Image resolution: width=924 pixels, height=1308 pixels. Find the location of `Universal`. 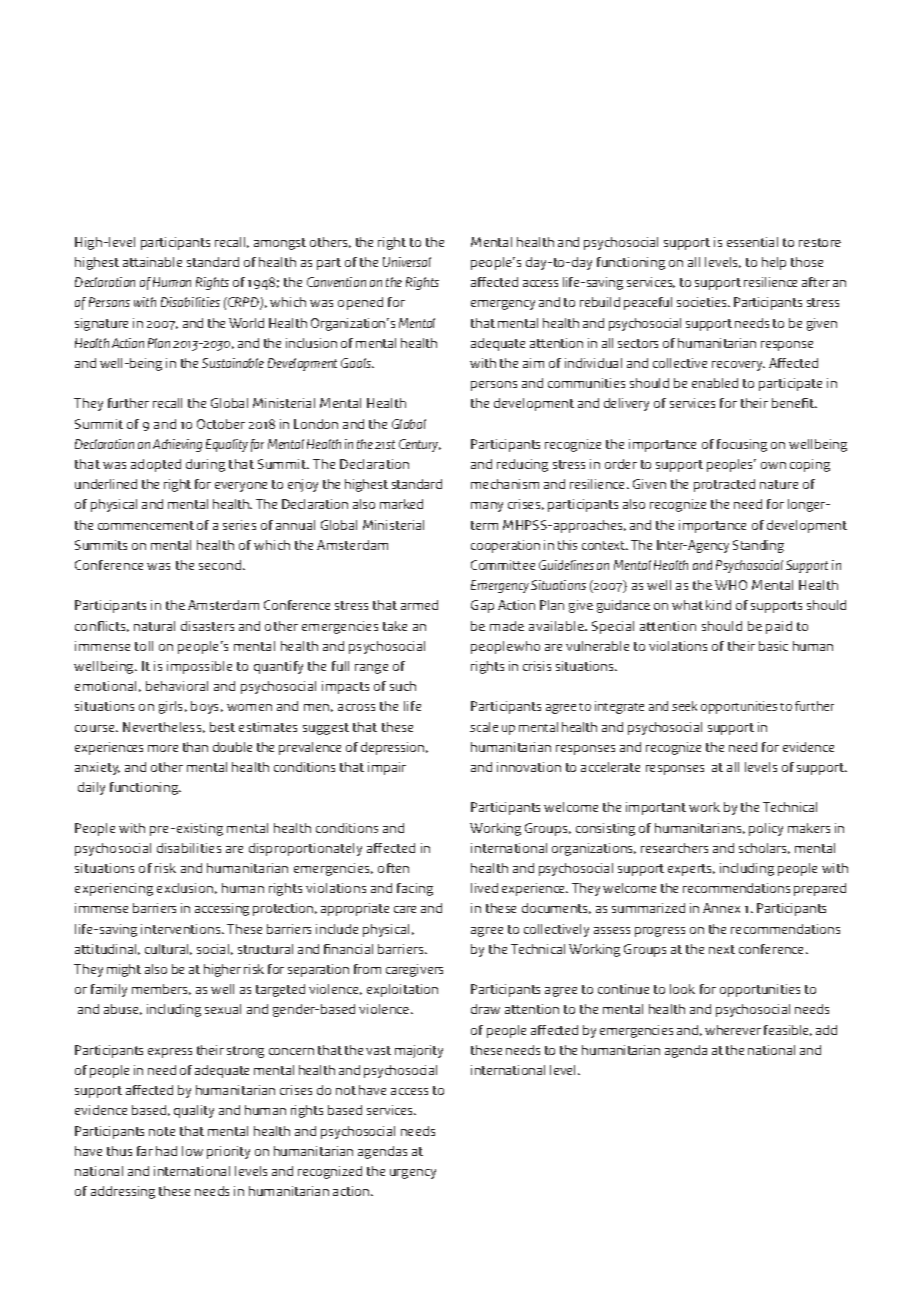

Universal is located at coordinates (407, 262).
